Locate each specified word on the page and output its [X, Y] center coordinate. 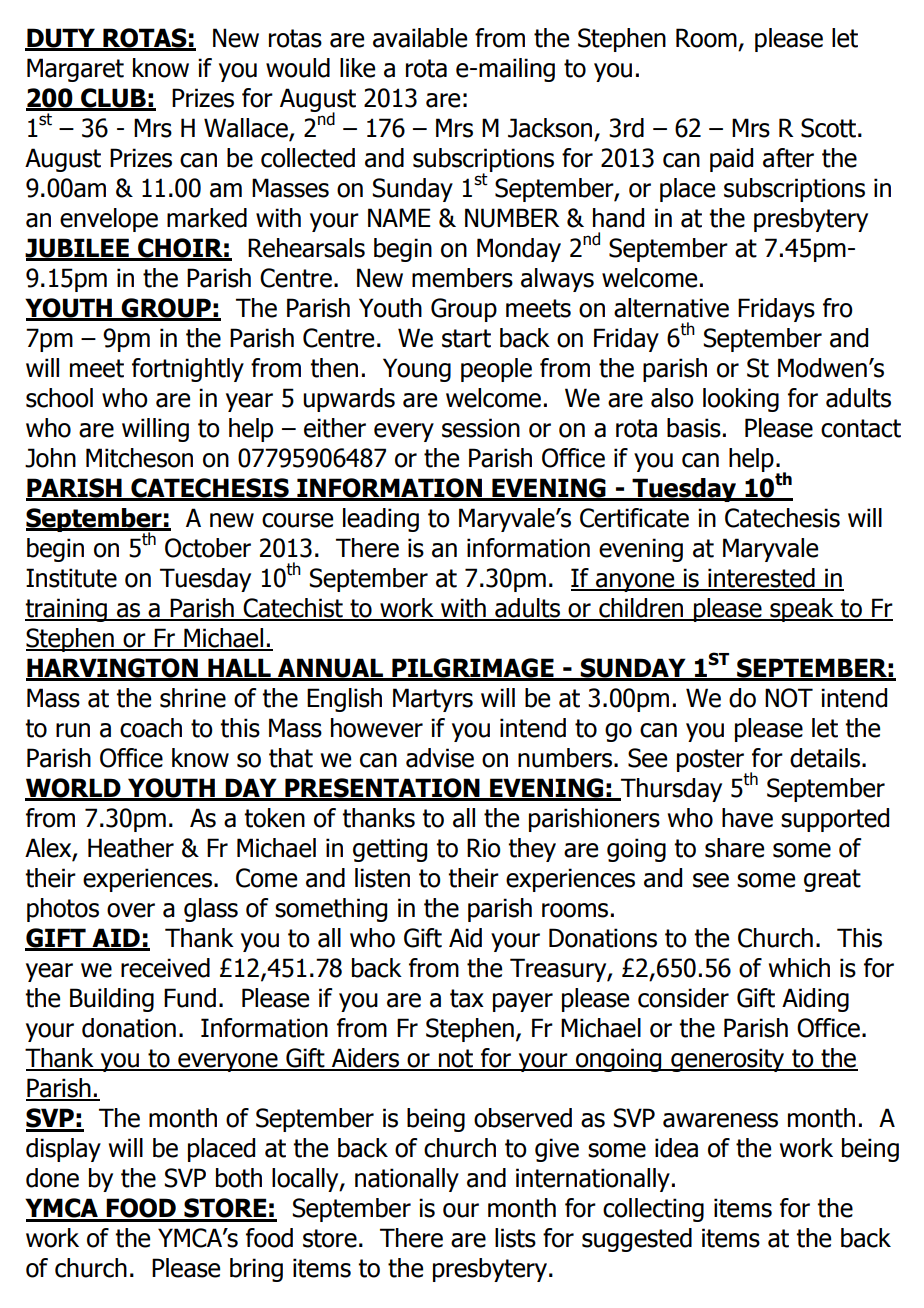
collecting [653, 1210]
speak [802, 610]
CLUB [113, 99]
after [788, 158]
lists [515, 1238]
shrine [193, 698]
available [420, 38]
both [239, 1178]
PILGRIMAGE [473, 669]
